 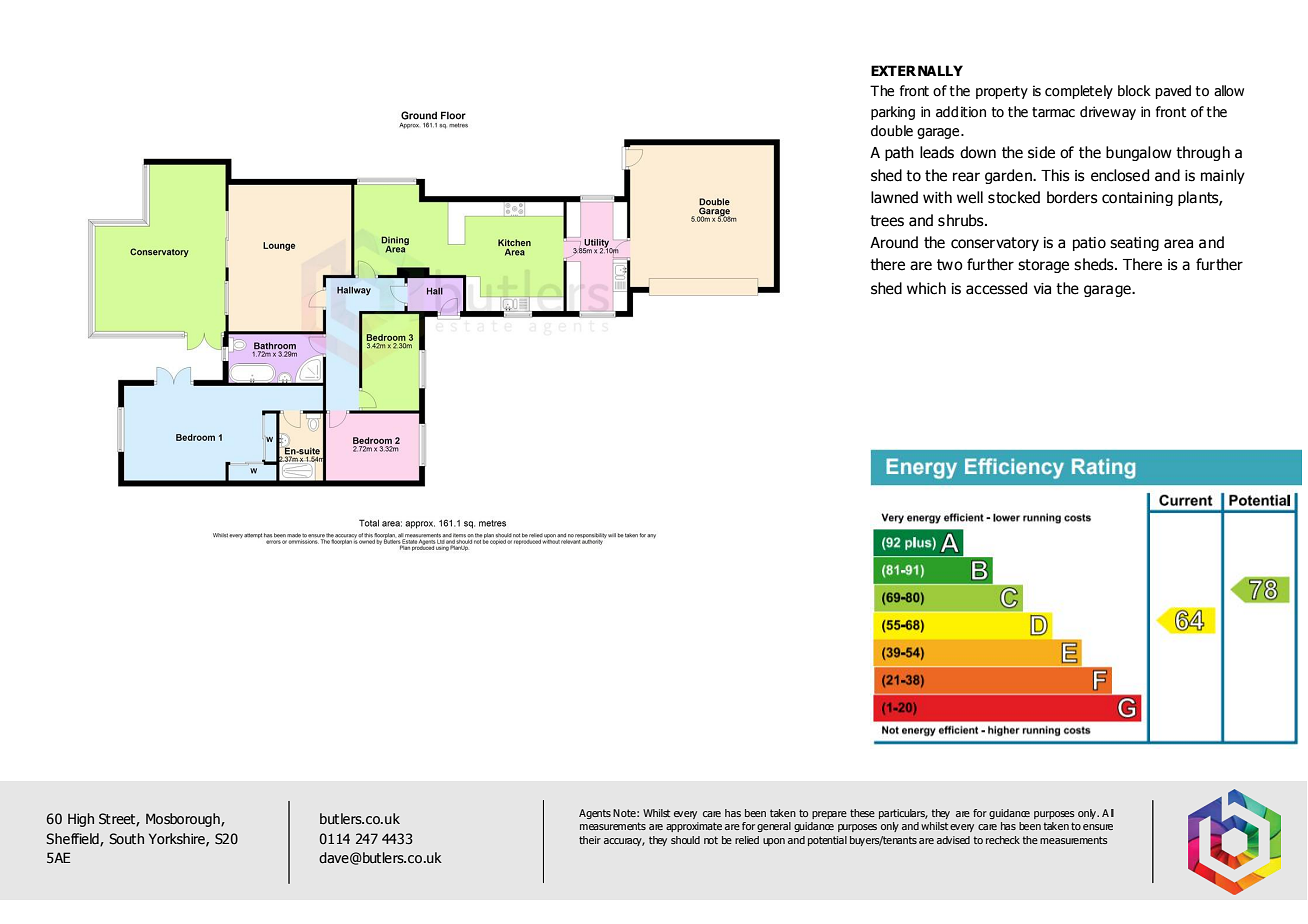 What do you see at coordinates (1089, 244) in the image?
I see `patio` at bounding box center [1089, 244].
